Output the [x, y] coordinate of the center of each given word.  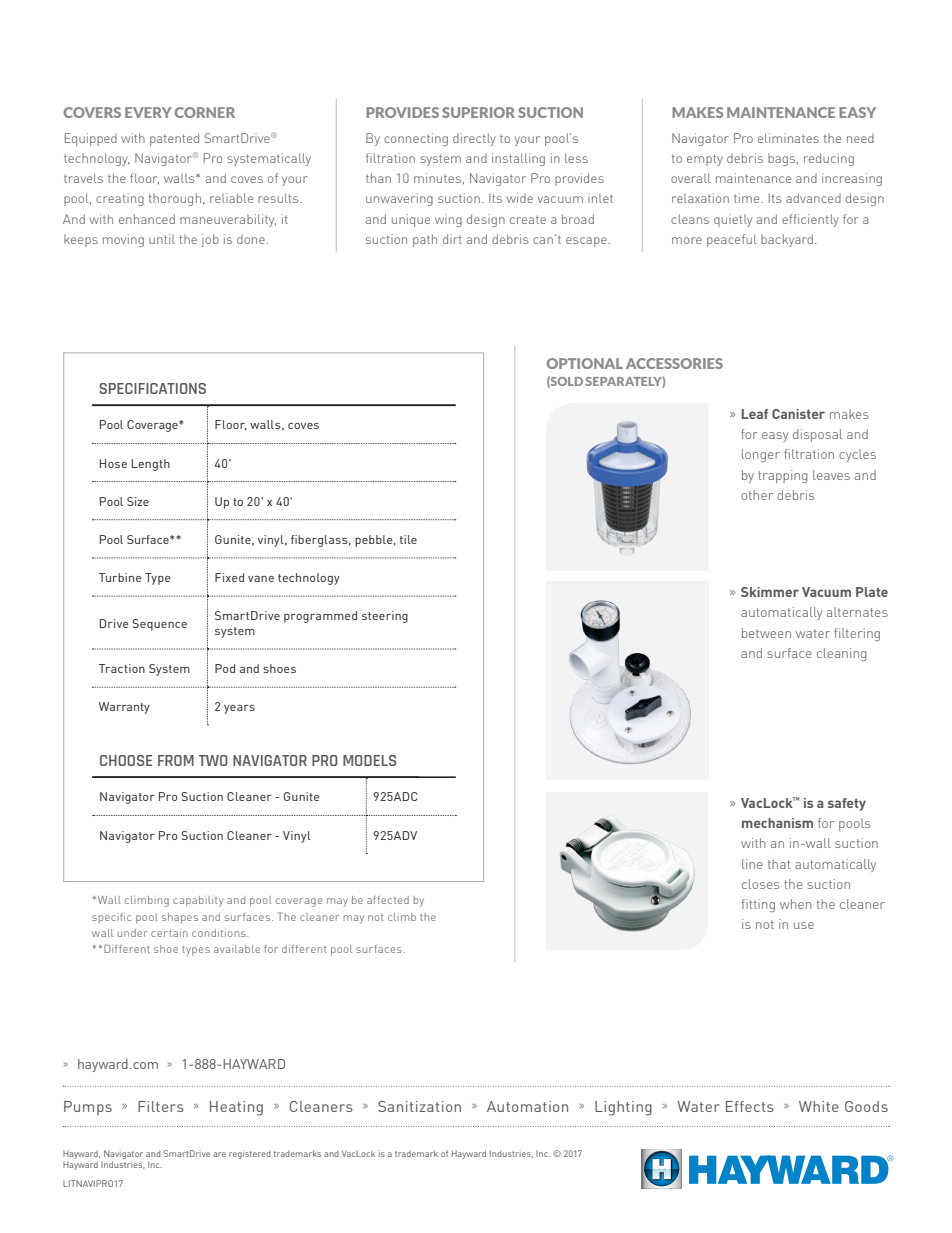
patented [174, 139]
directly [474, 139]
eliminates [788, 138]
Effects [750, 1106]
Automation [527, 1106]
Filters [161, 1106]
